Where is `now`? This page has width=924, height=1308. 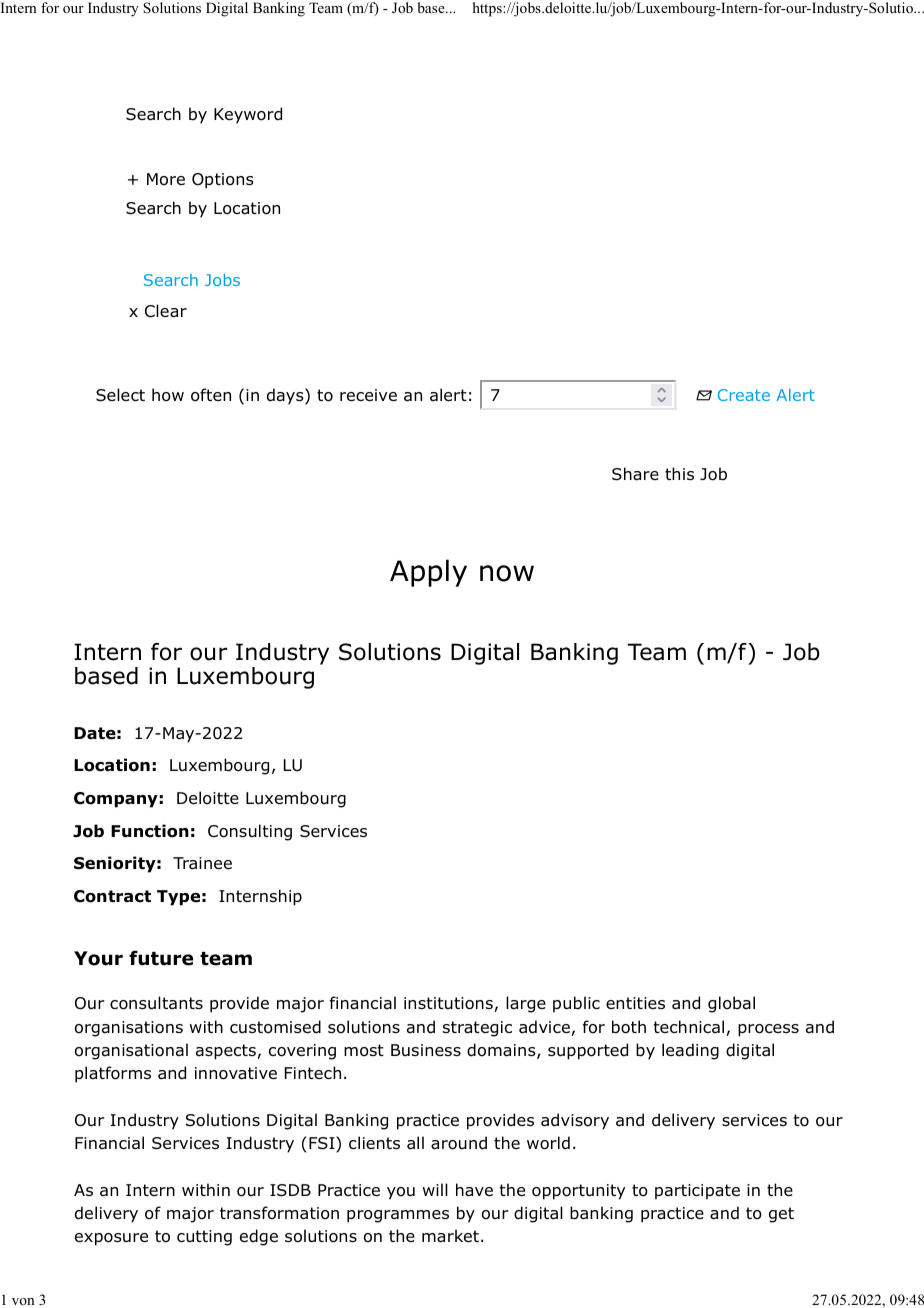 now is located at coordinates (507, 573).
